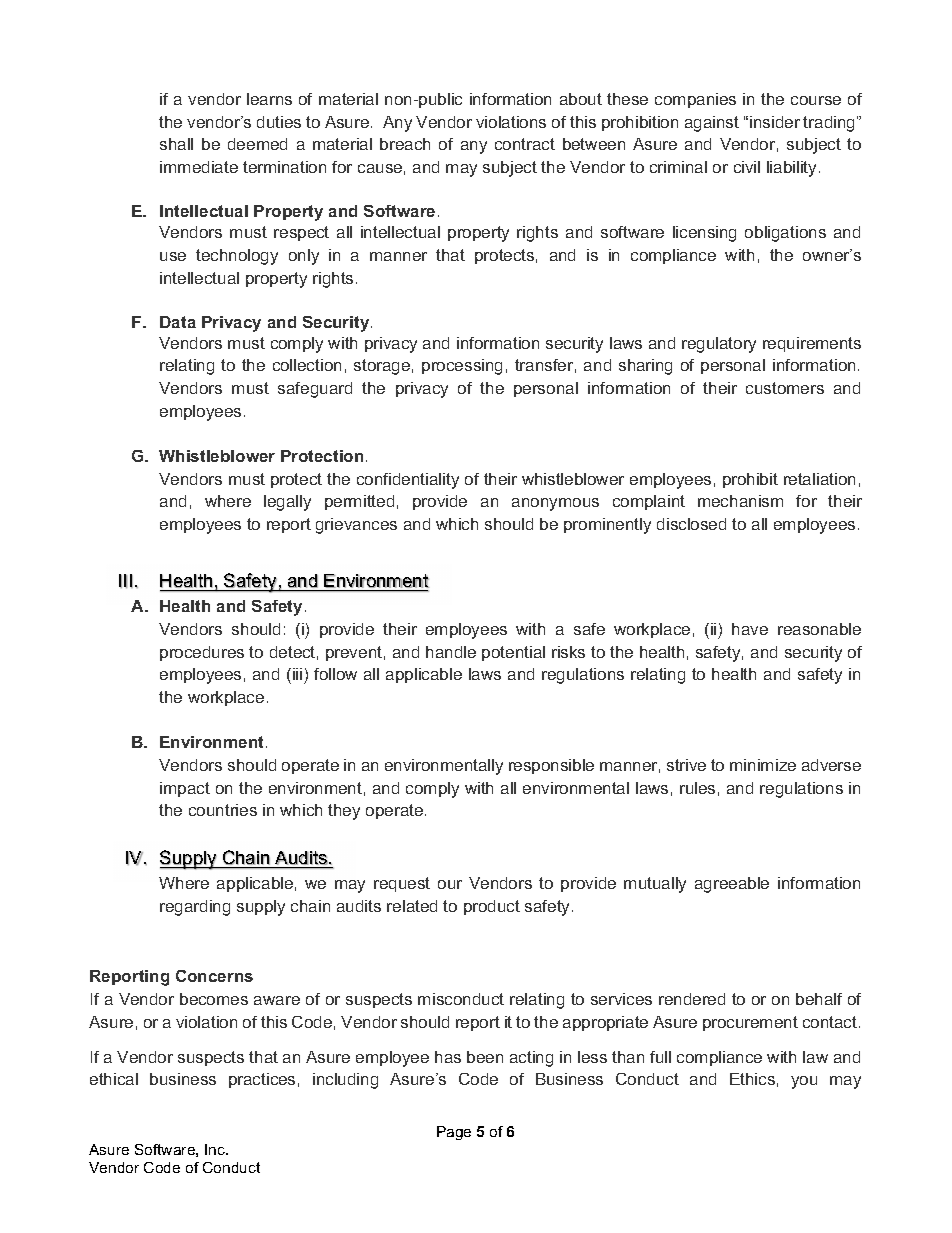  I want to click on Data, so click(178, 322).
